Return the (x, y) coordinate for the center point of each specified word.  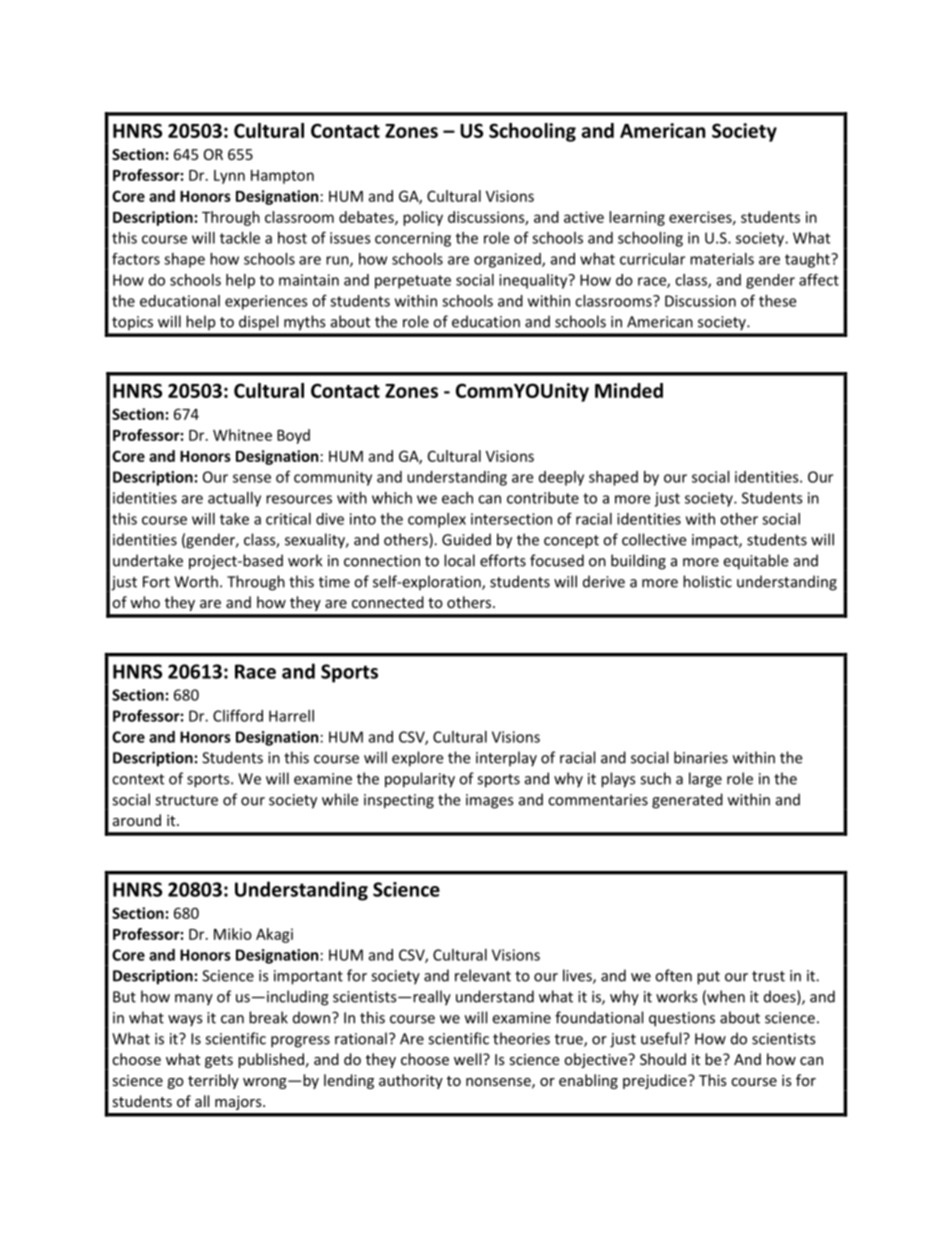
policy (423, 218)
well (469, 1059)
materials (722, 259)
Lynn (229, 177)
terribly (213, 1081)
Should (663, 1059)
